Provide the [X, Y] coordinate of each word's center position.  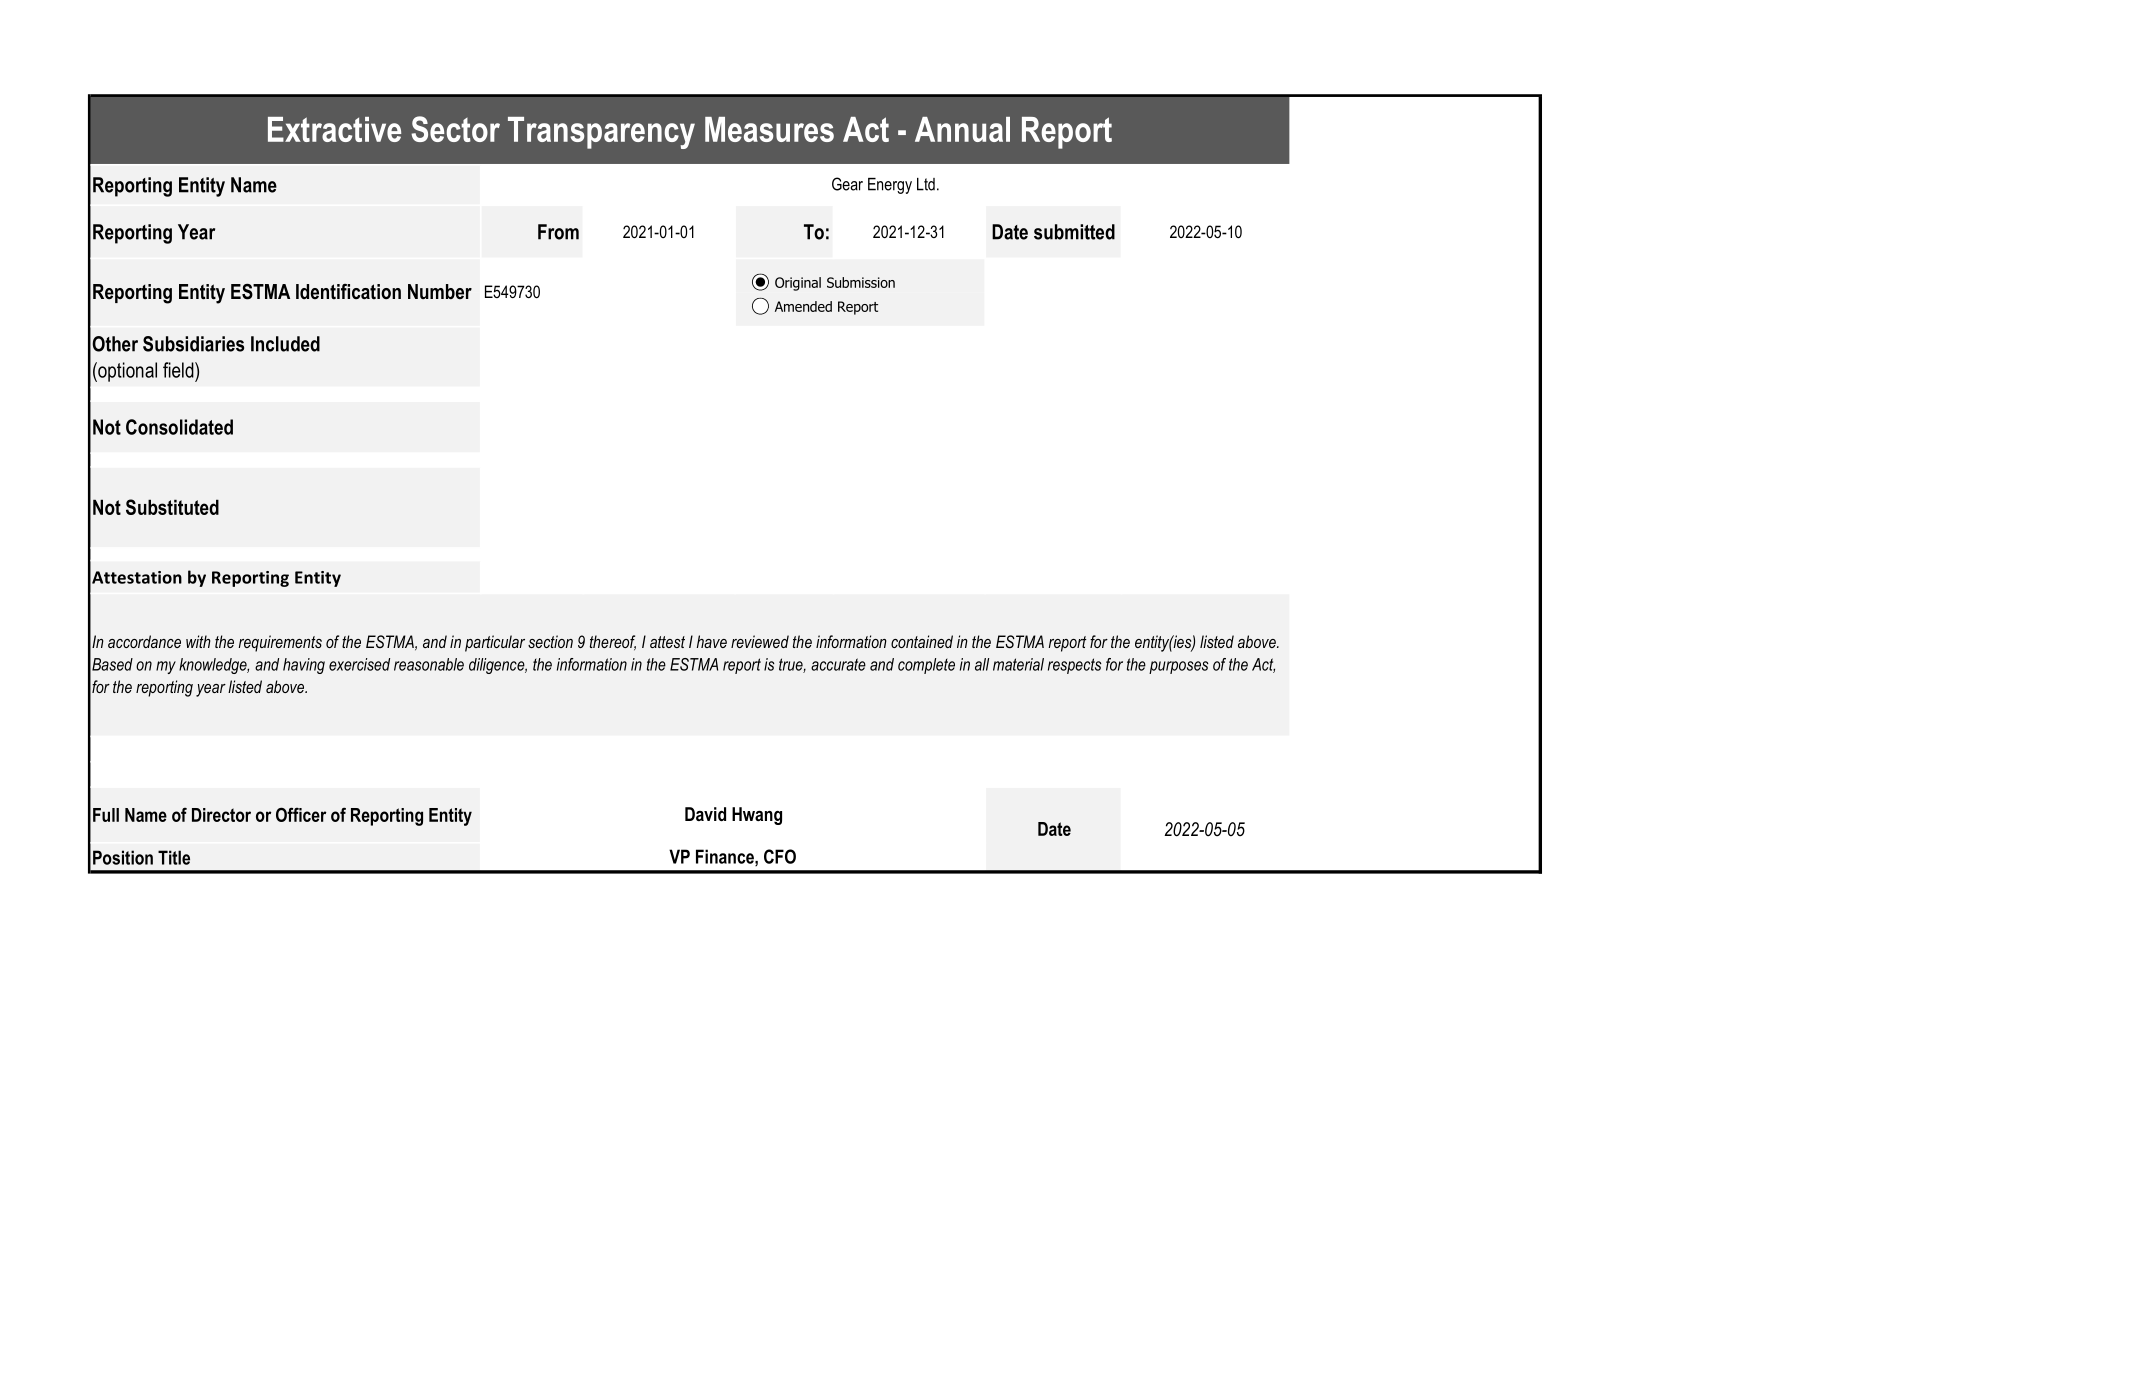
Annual [962, 129]
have [712, 641]
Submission [861, 282]
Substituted [172, 507]
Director [221, 815]
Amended [803, 306]
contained [922, 641]
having [304, 666]
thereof [613, 643]
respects [1075, 666]
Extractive [334, 129]
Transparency [601, 133]
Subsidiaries [193, 344]
